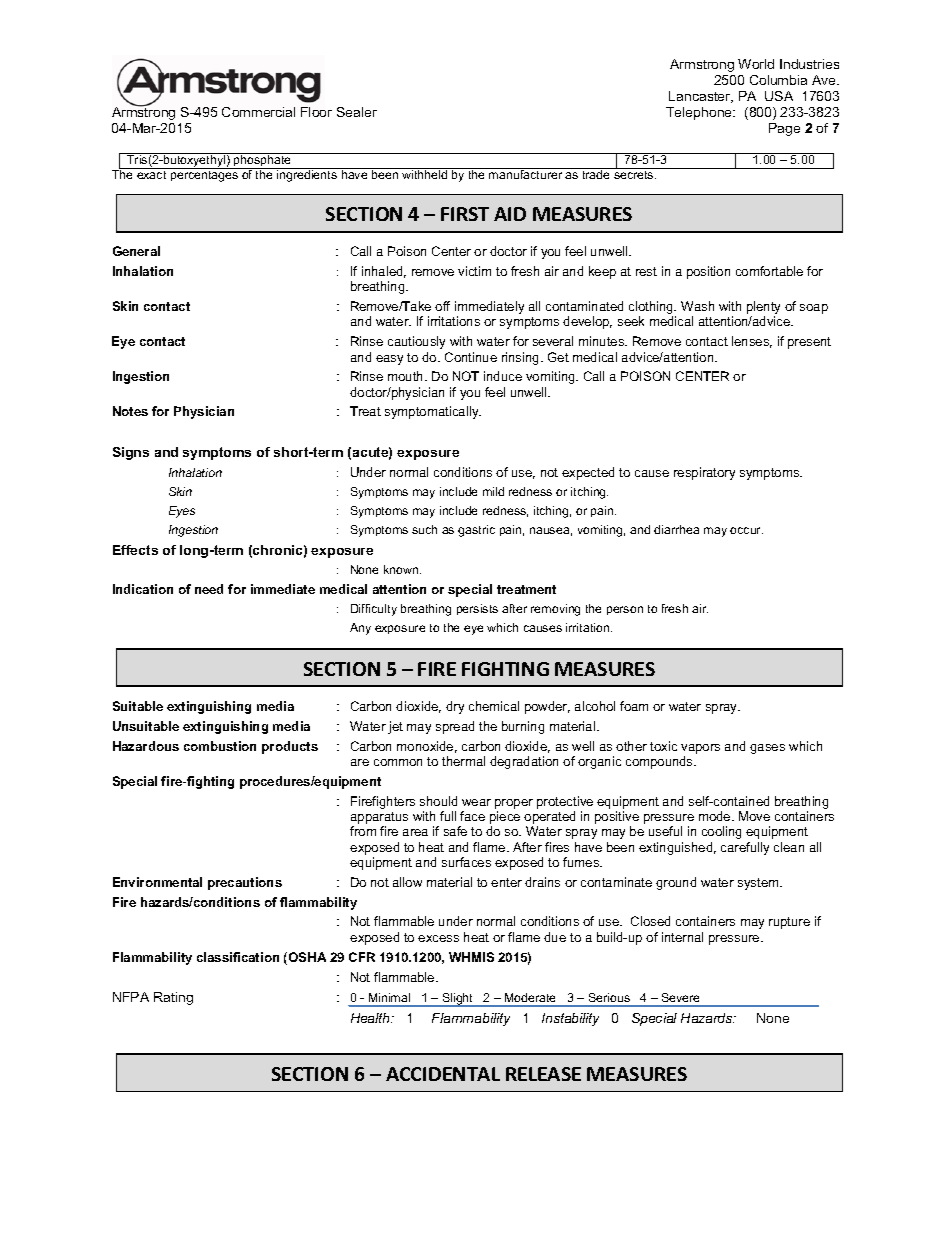  What do you see at coordinates (721, 832) in the screenshot?
I see `cooling` at bounding box center [721, 832].
